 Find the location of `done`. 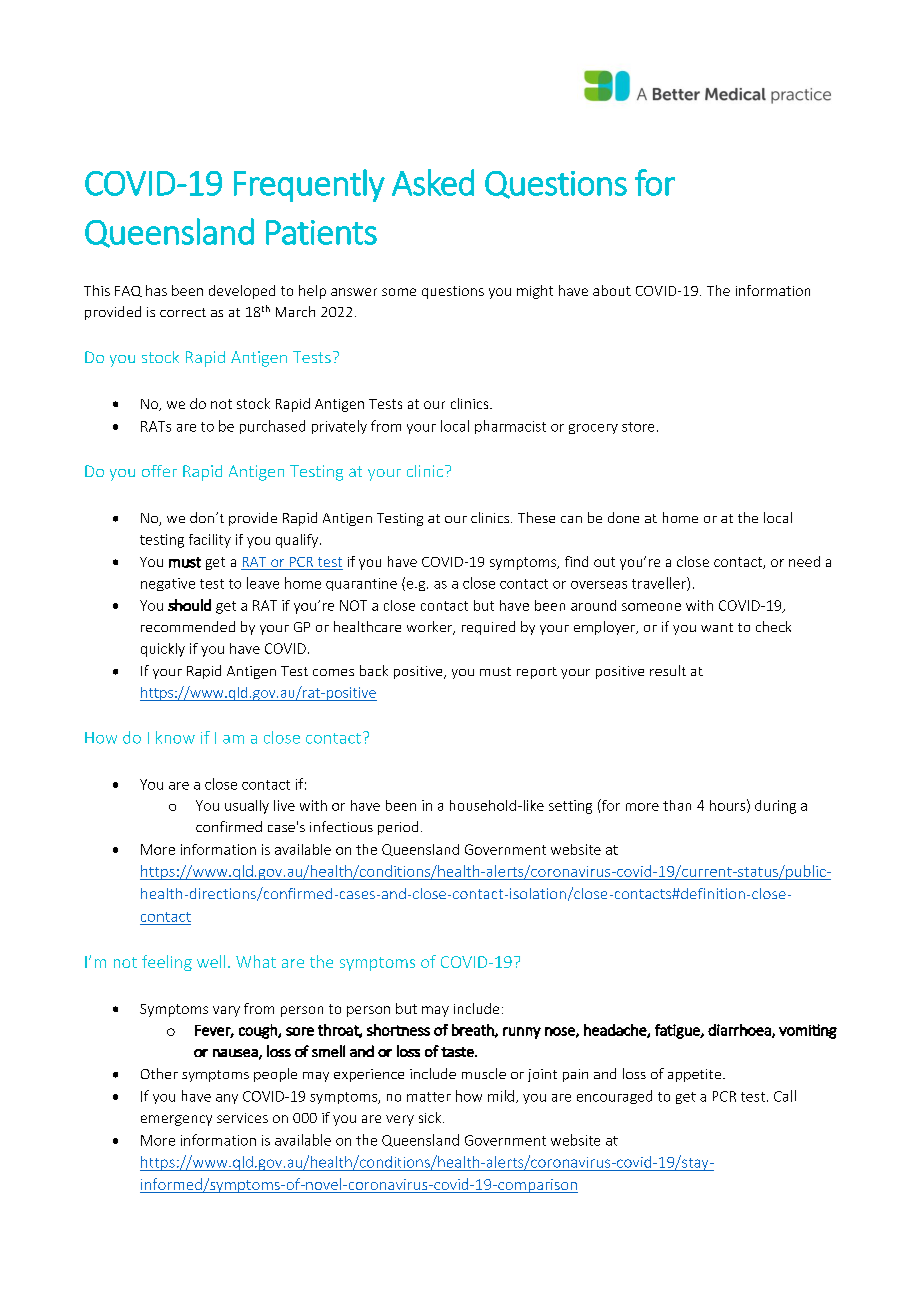

done is located at coordinates (623, 517).
